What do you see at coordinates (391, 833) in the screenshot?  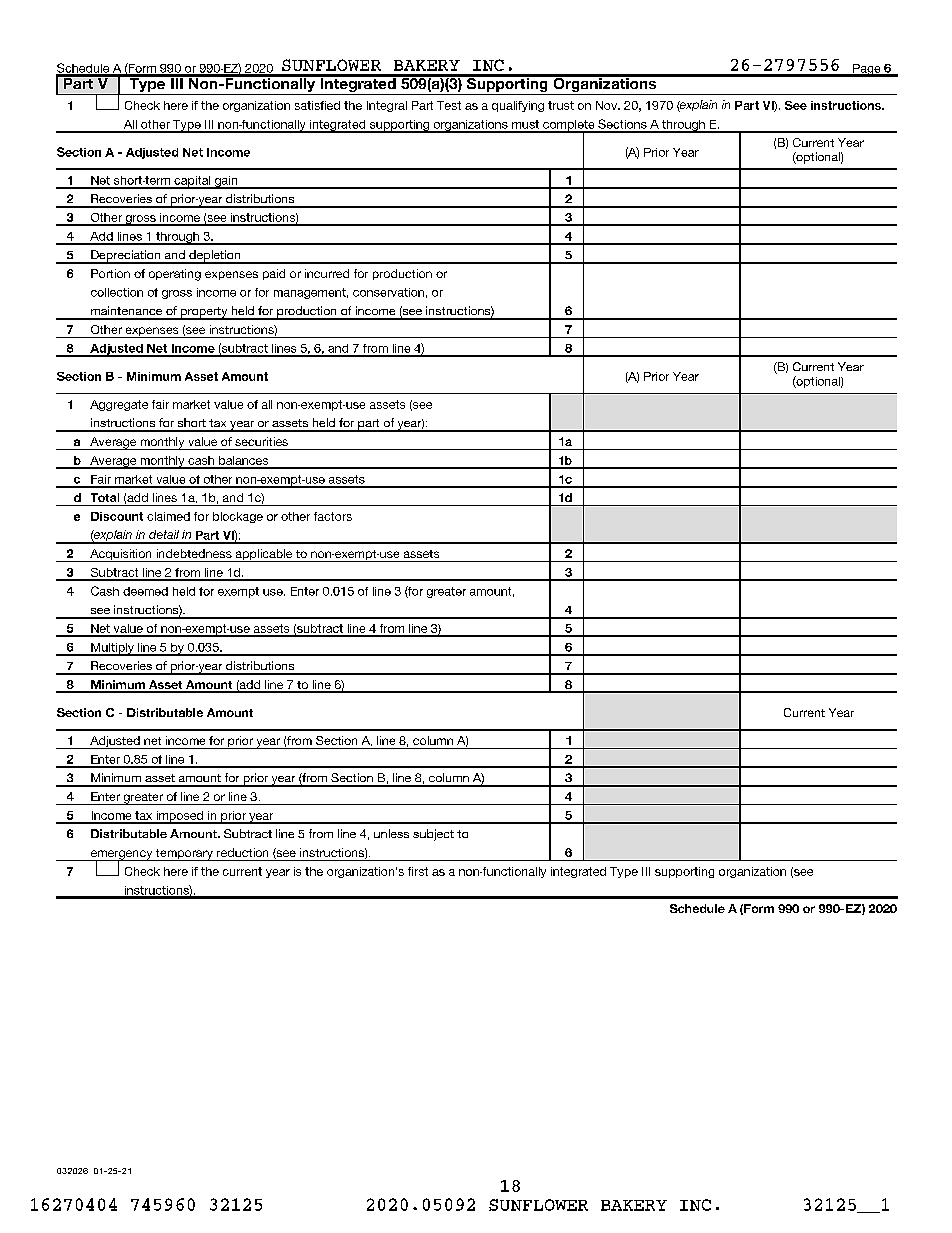 I see `unless` at bounding box center [391, 833].
